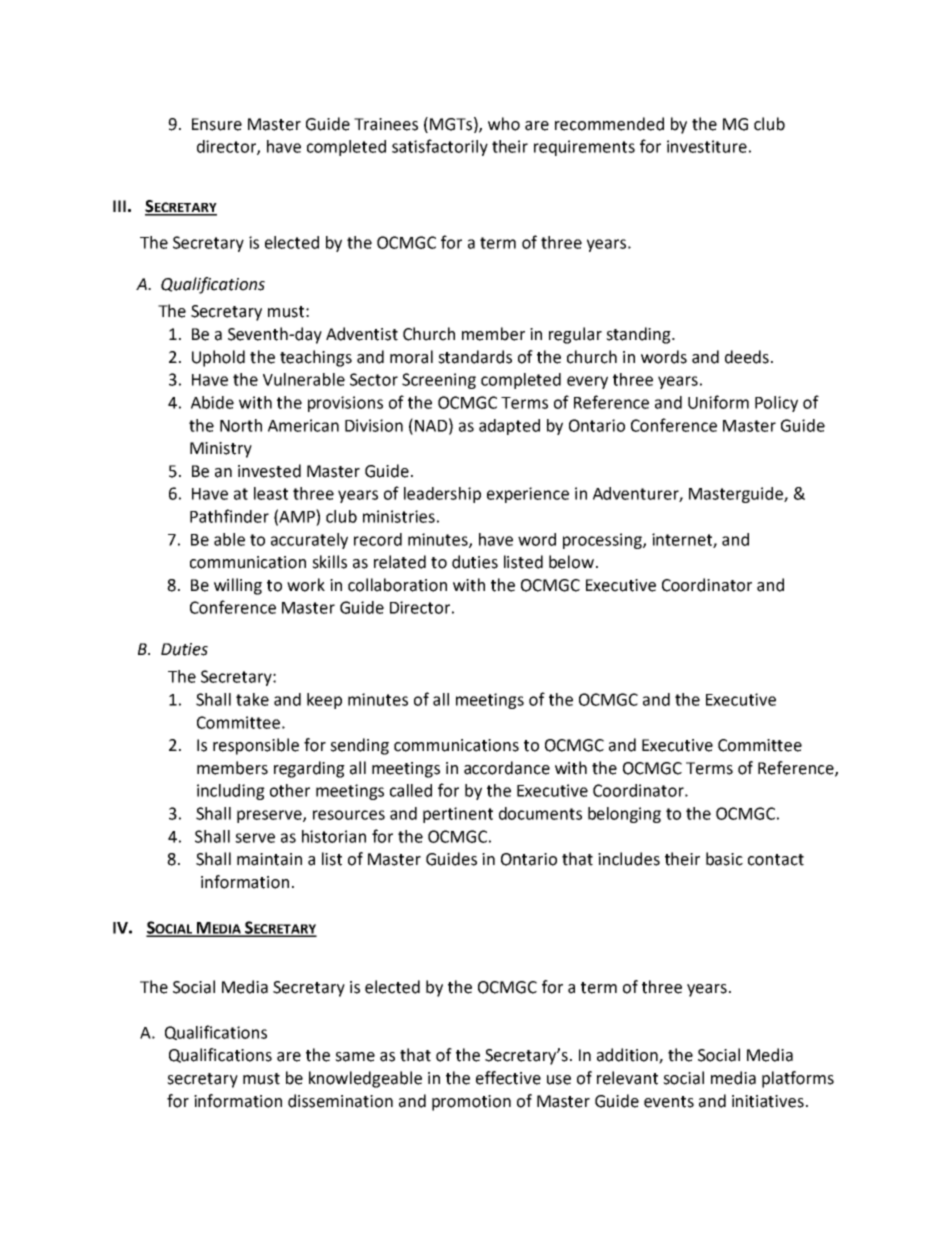  I want to click on Ensure, so click(217, 124).
